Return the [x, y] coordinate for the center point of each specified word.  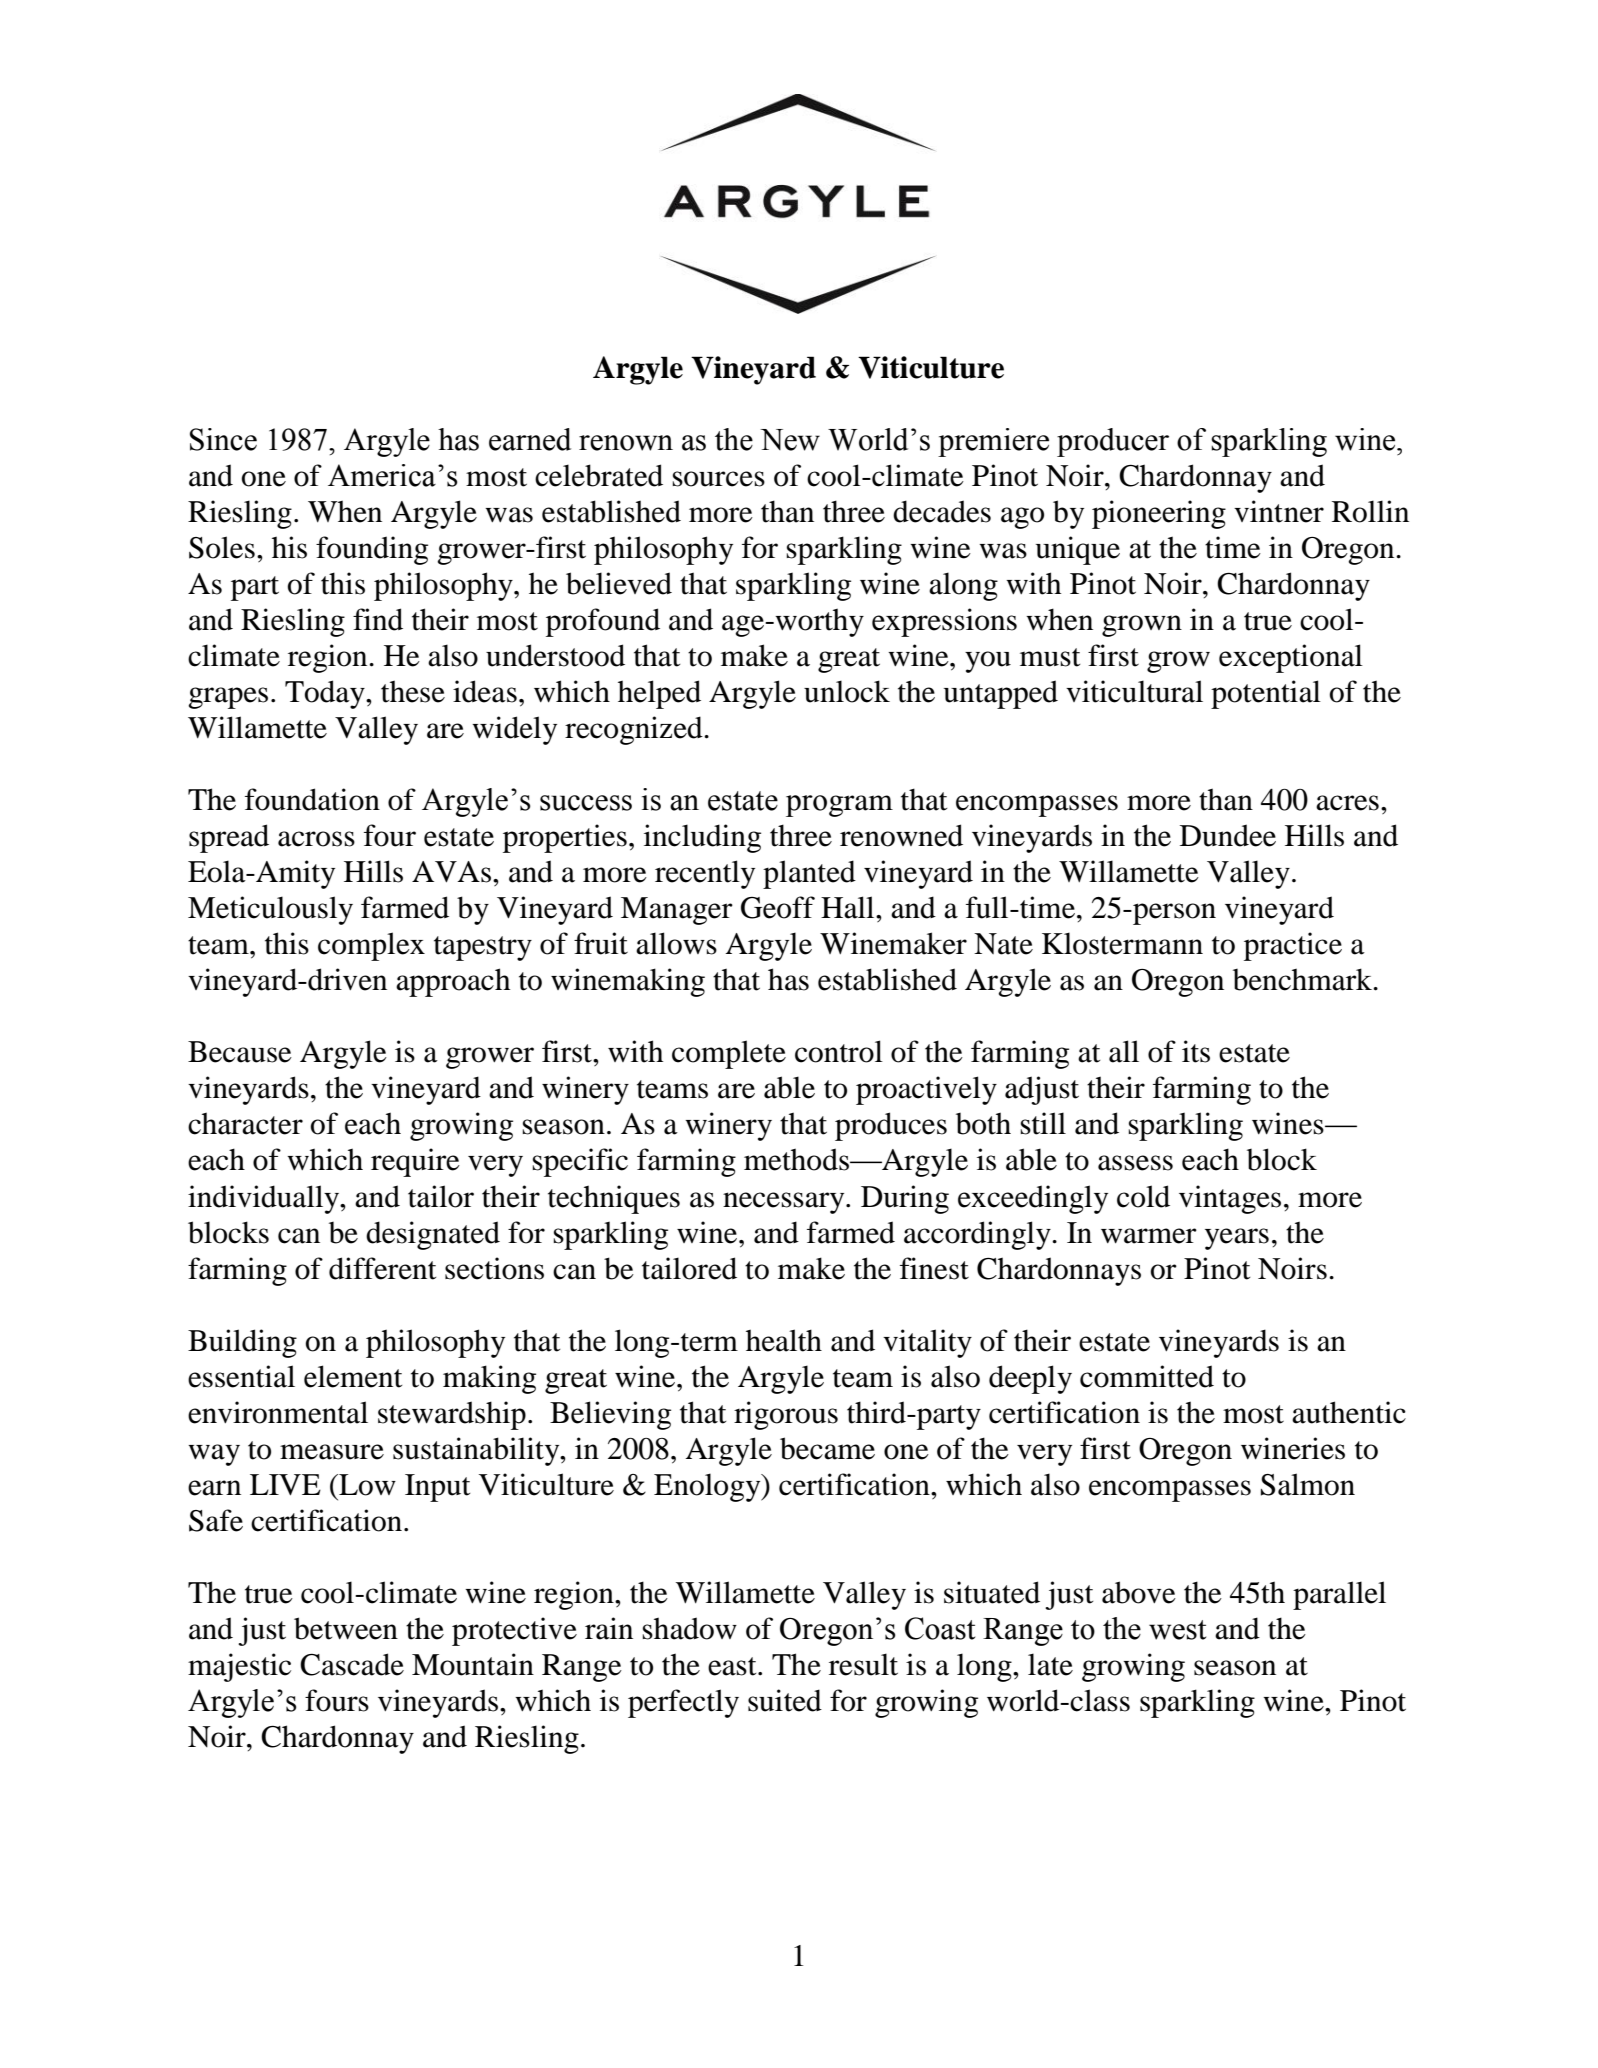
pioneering [1159, 514]
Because [240, 1052]
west [1177, 1630]
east [733, 1666]
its [1196, 1051]
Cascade [352, 1664]
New [790, 440]
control [839, 1051]
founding [372, 550]
